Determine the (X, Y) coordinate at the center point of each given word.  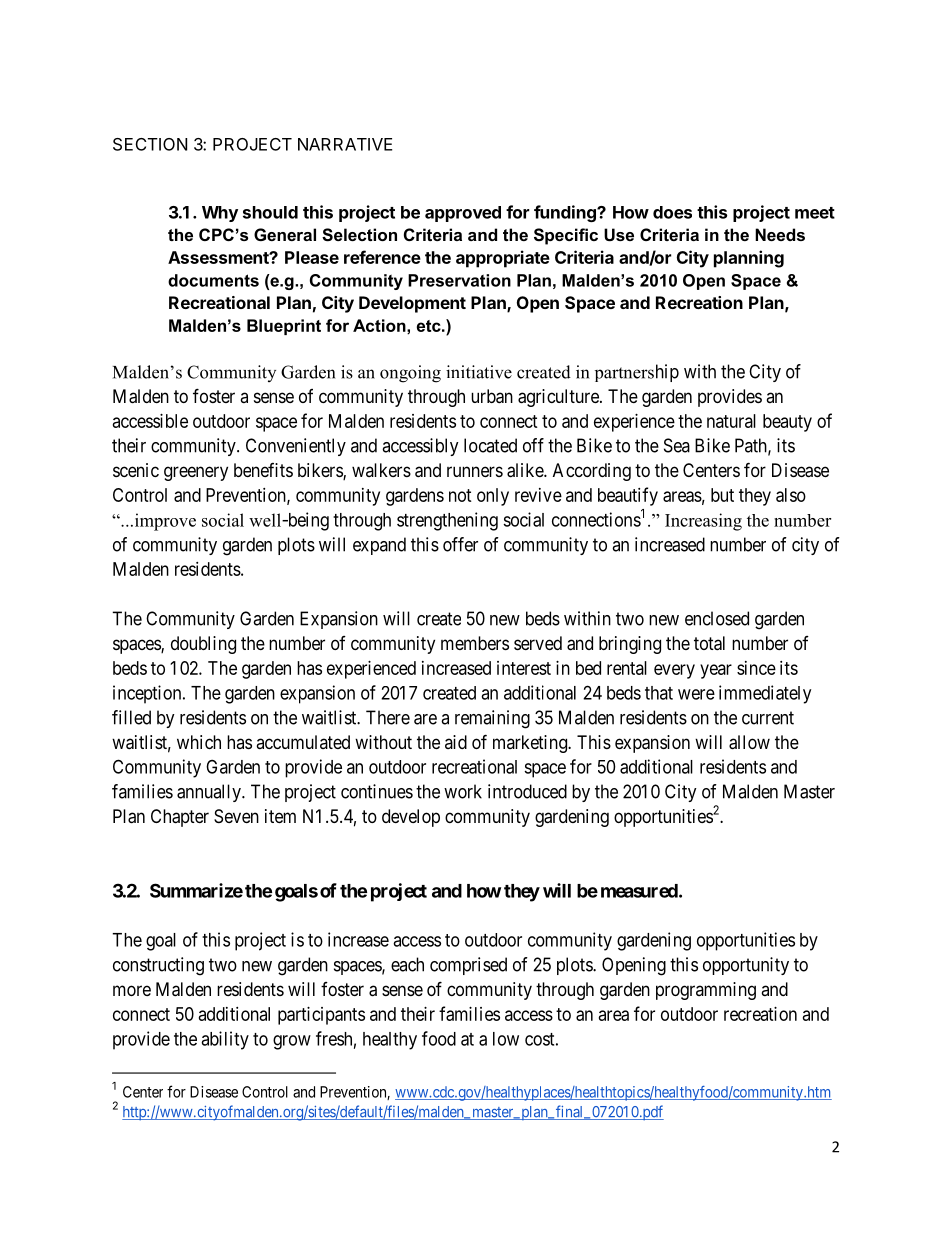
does (672, 212)
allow (749, 742)
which (199, 742)
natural (731, 421)
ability (225, 1040)
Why (220, 214)
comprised (468, 966)
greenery (196, 473)
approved (463, 214)
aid (456, 742)
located (490, 445)
